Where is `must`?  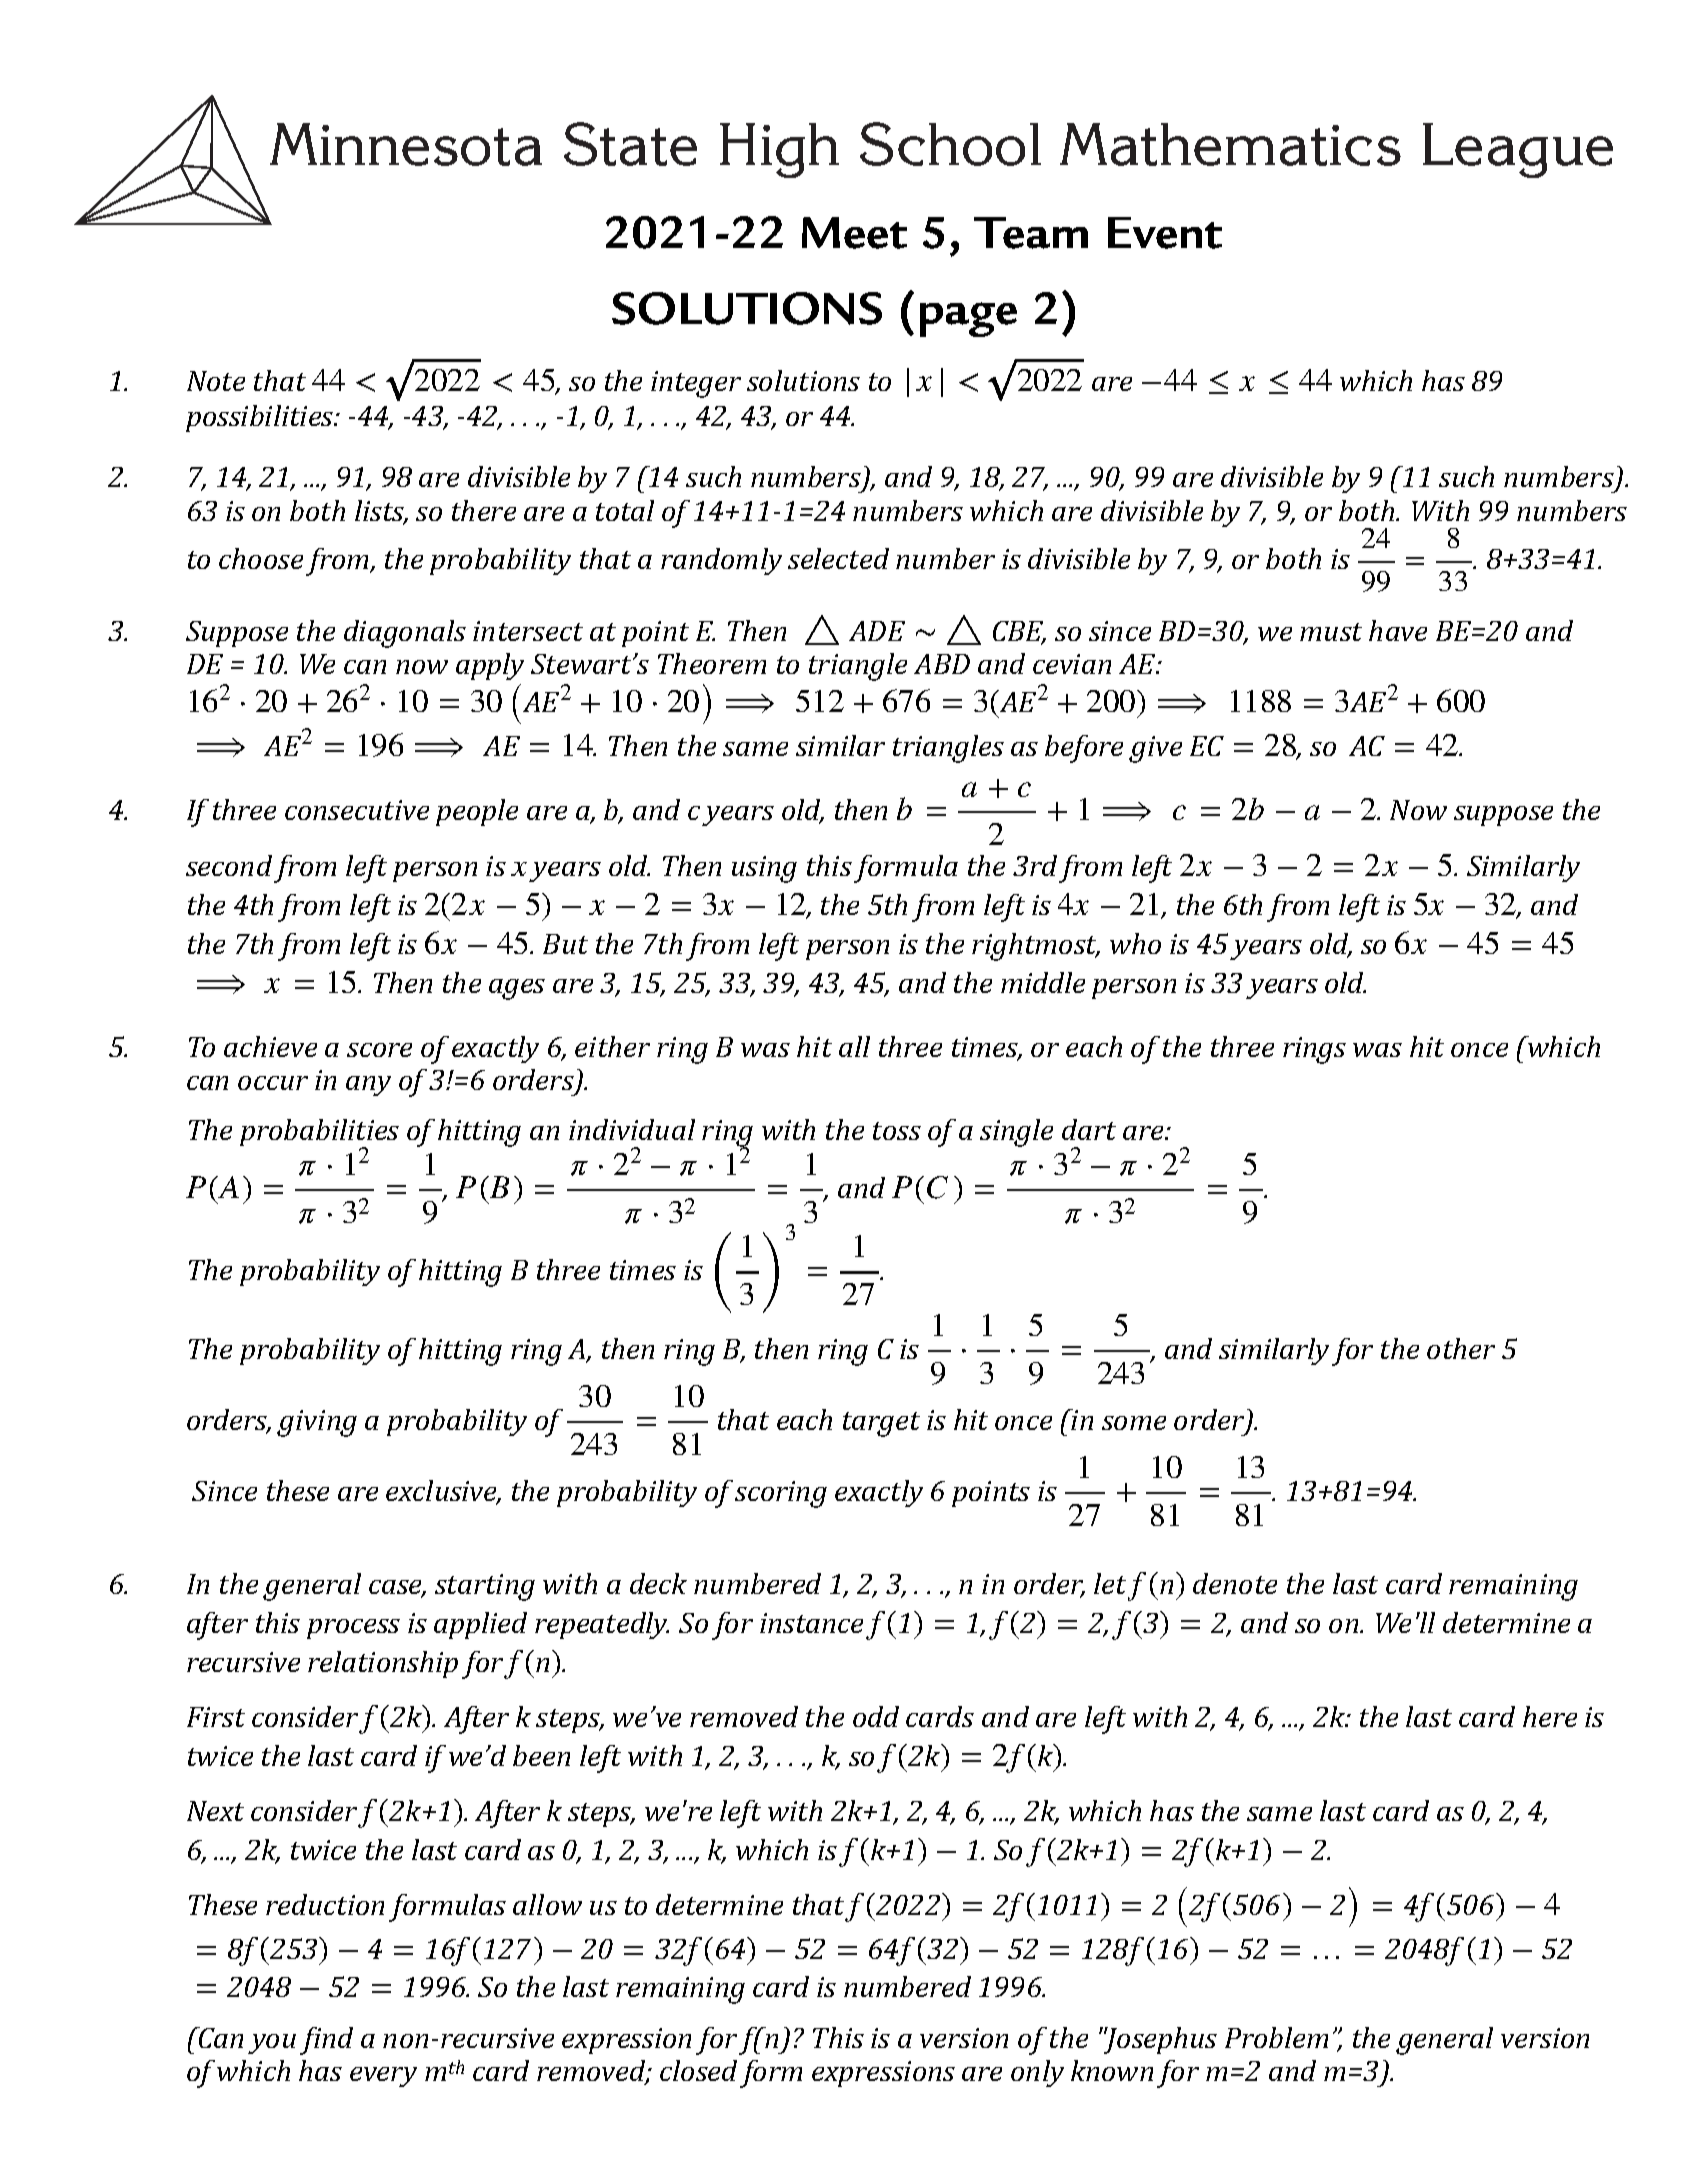
must is located at coordinates (1331, 632).
